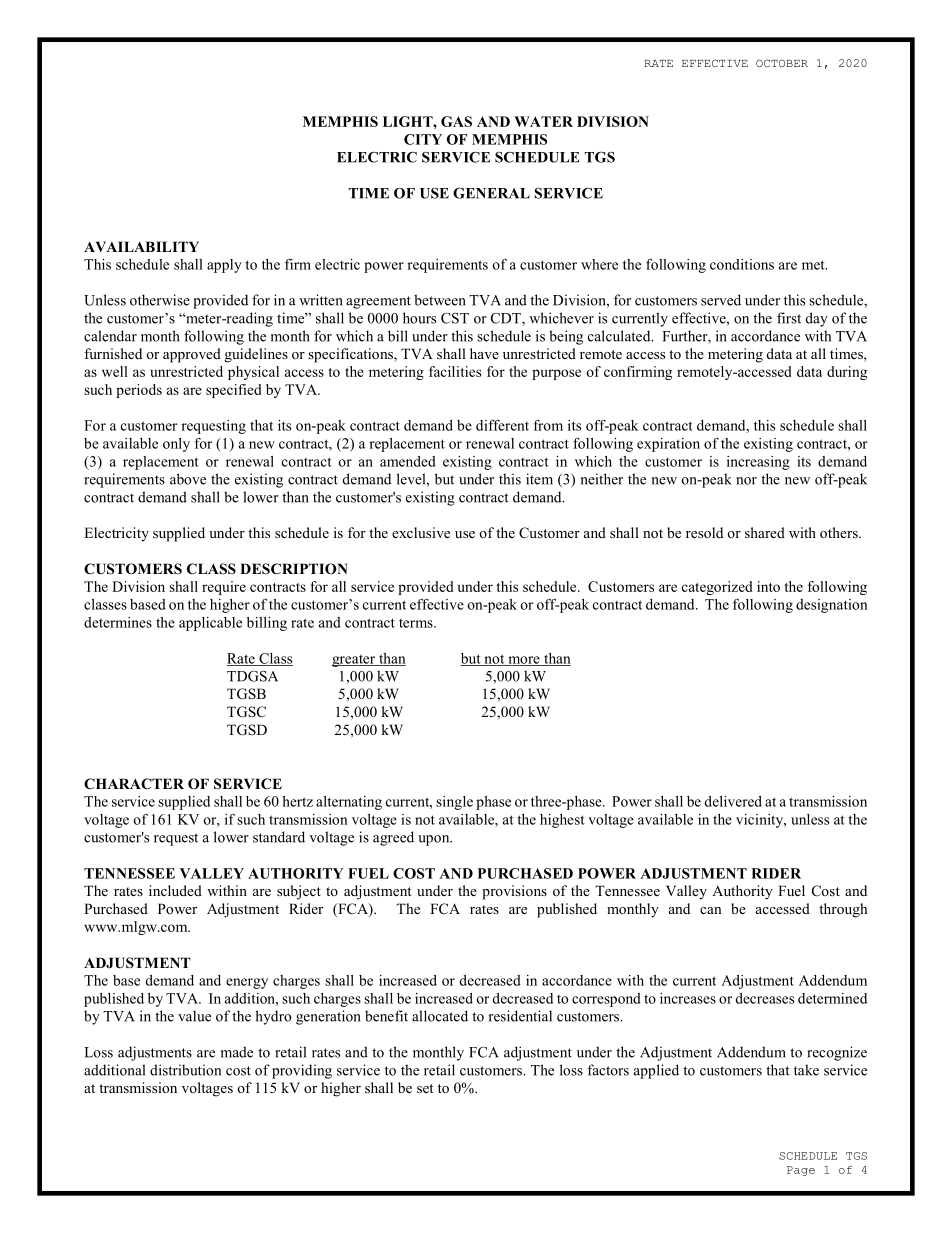 The height and width of the screenshot is (1233, 952). I want to click on set, so click(425, 1088).
